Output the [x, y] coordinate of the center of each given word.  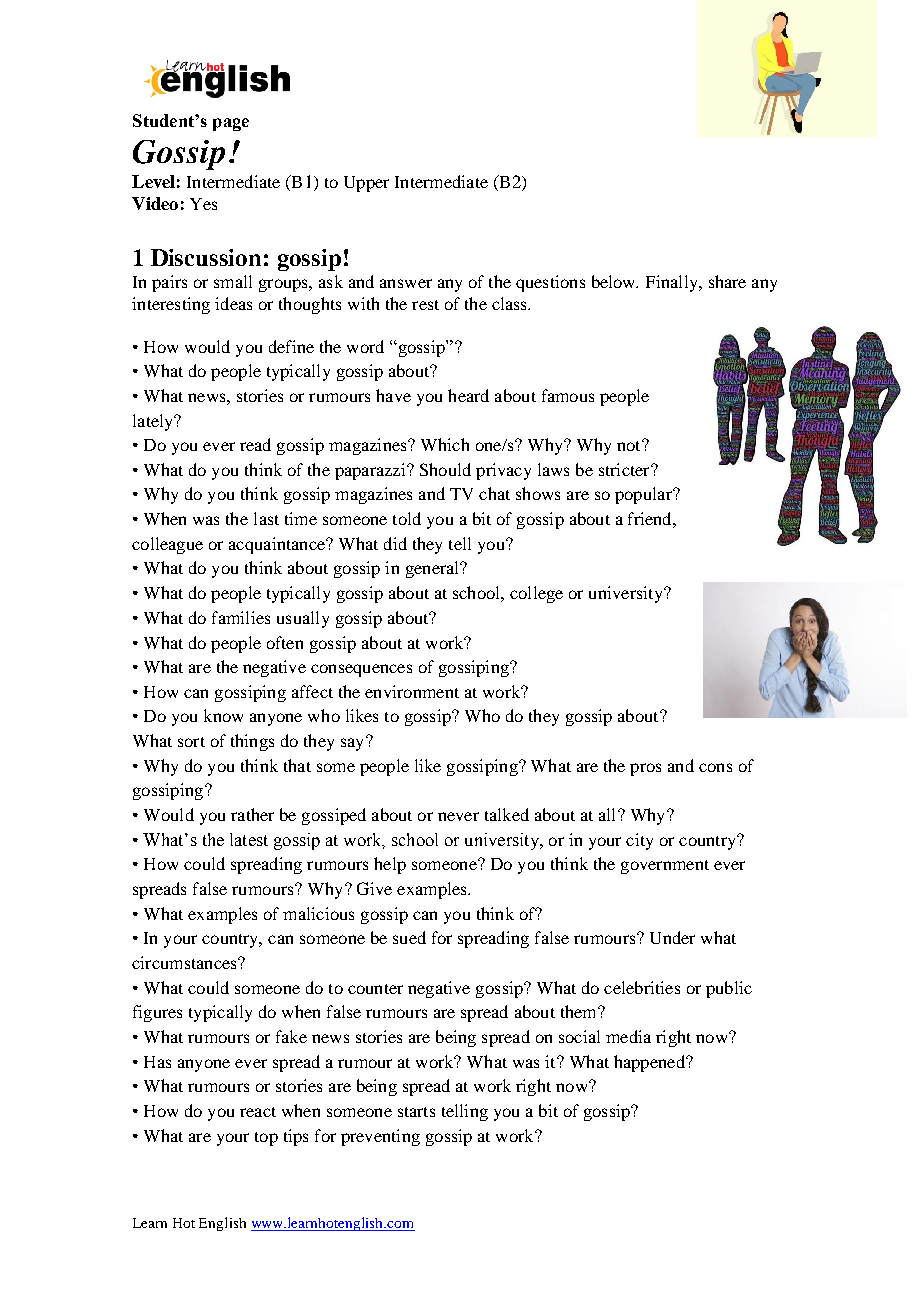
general [433, 569]
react [258, 1112]
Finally [673, 283]
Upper [366, 184]
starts [416, 1112]
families [241, 617]
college [536, 594]
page [231, 124]
